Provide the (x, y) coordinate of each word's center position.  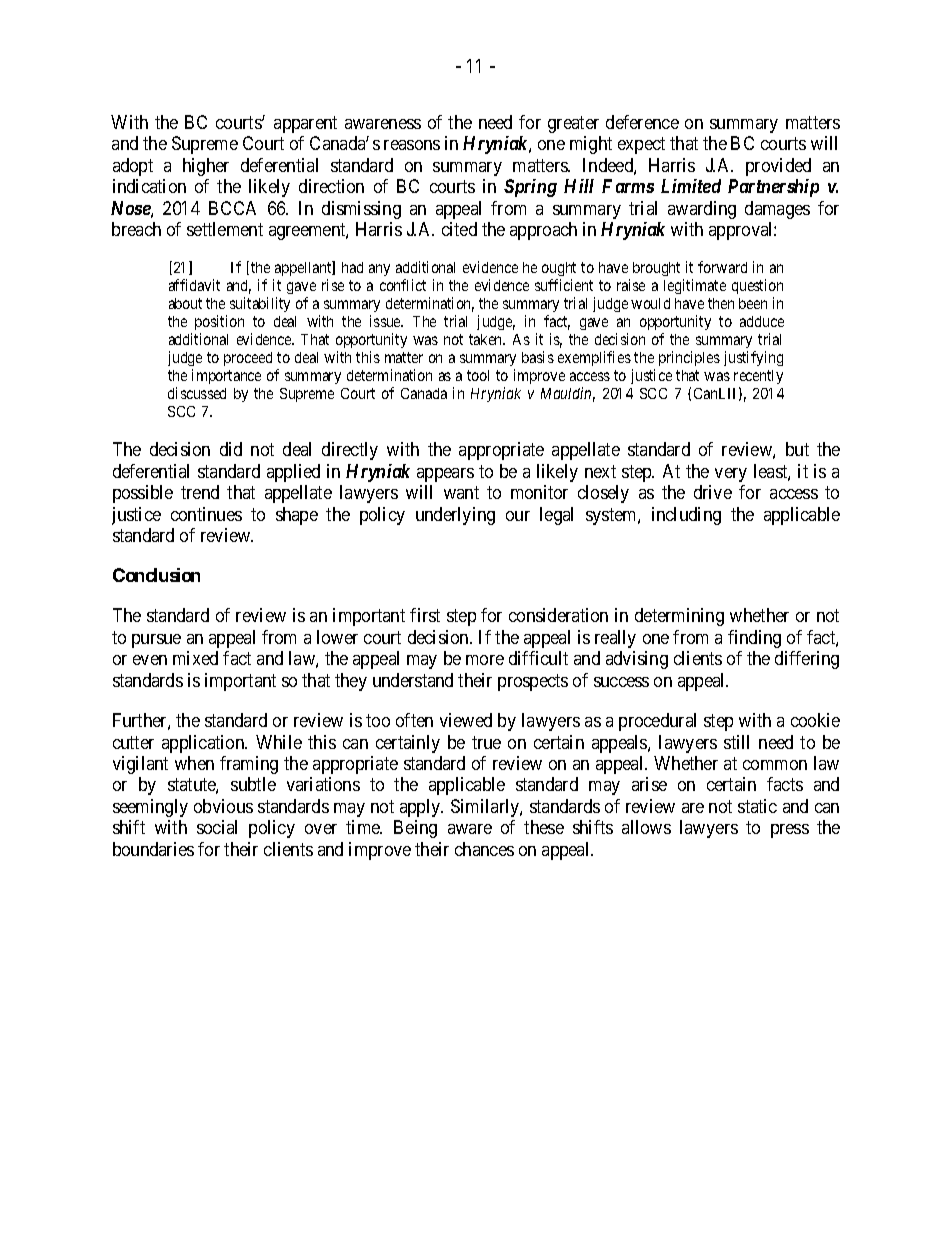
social (217, 827)
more (485, 660)
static (757, 806)
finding (754, 639)
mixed (195, 658)
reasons (412, 145)
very (731, 475)
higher (206, 167)
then (721, 303)
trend (200, 492)
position (219, 324)
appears (445, 475)
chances (484, 849)
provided (778, 167)
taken (487, 339)
